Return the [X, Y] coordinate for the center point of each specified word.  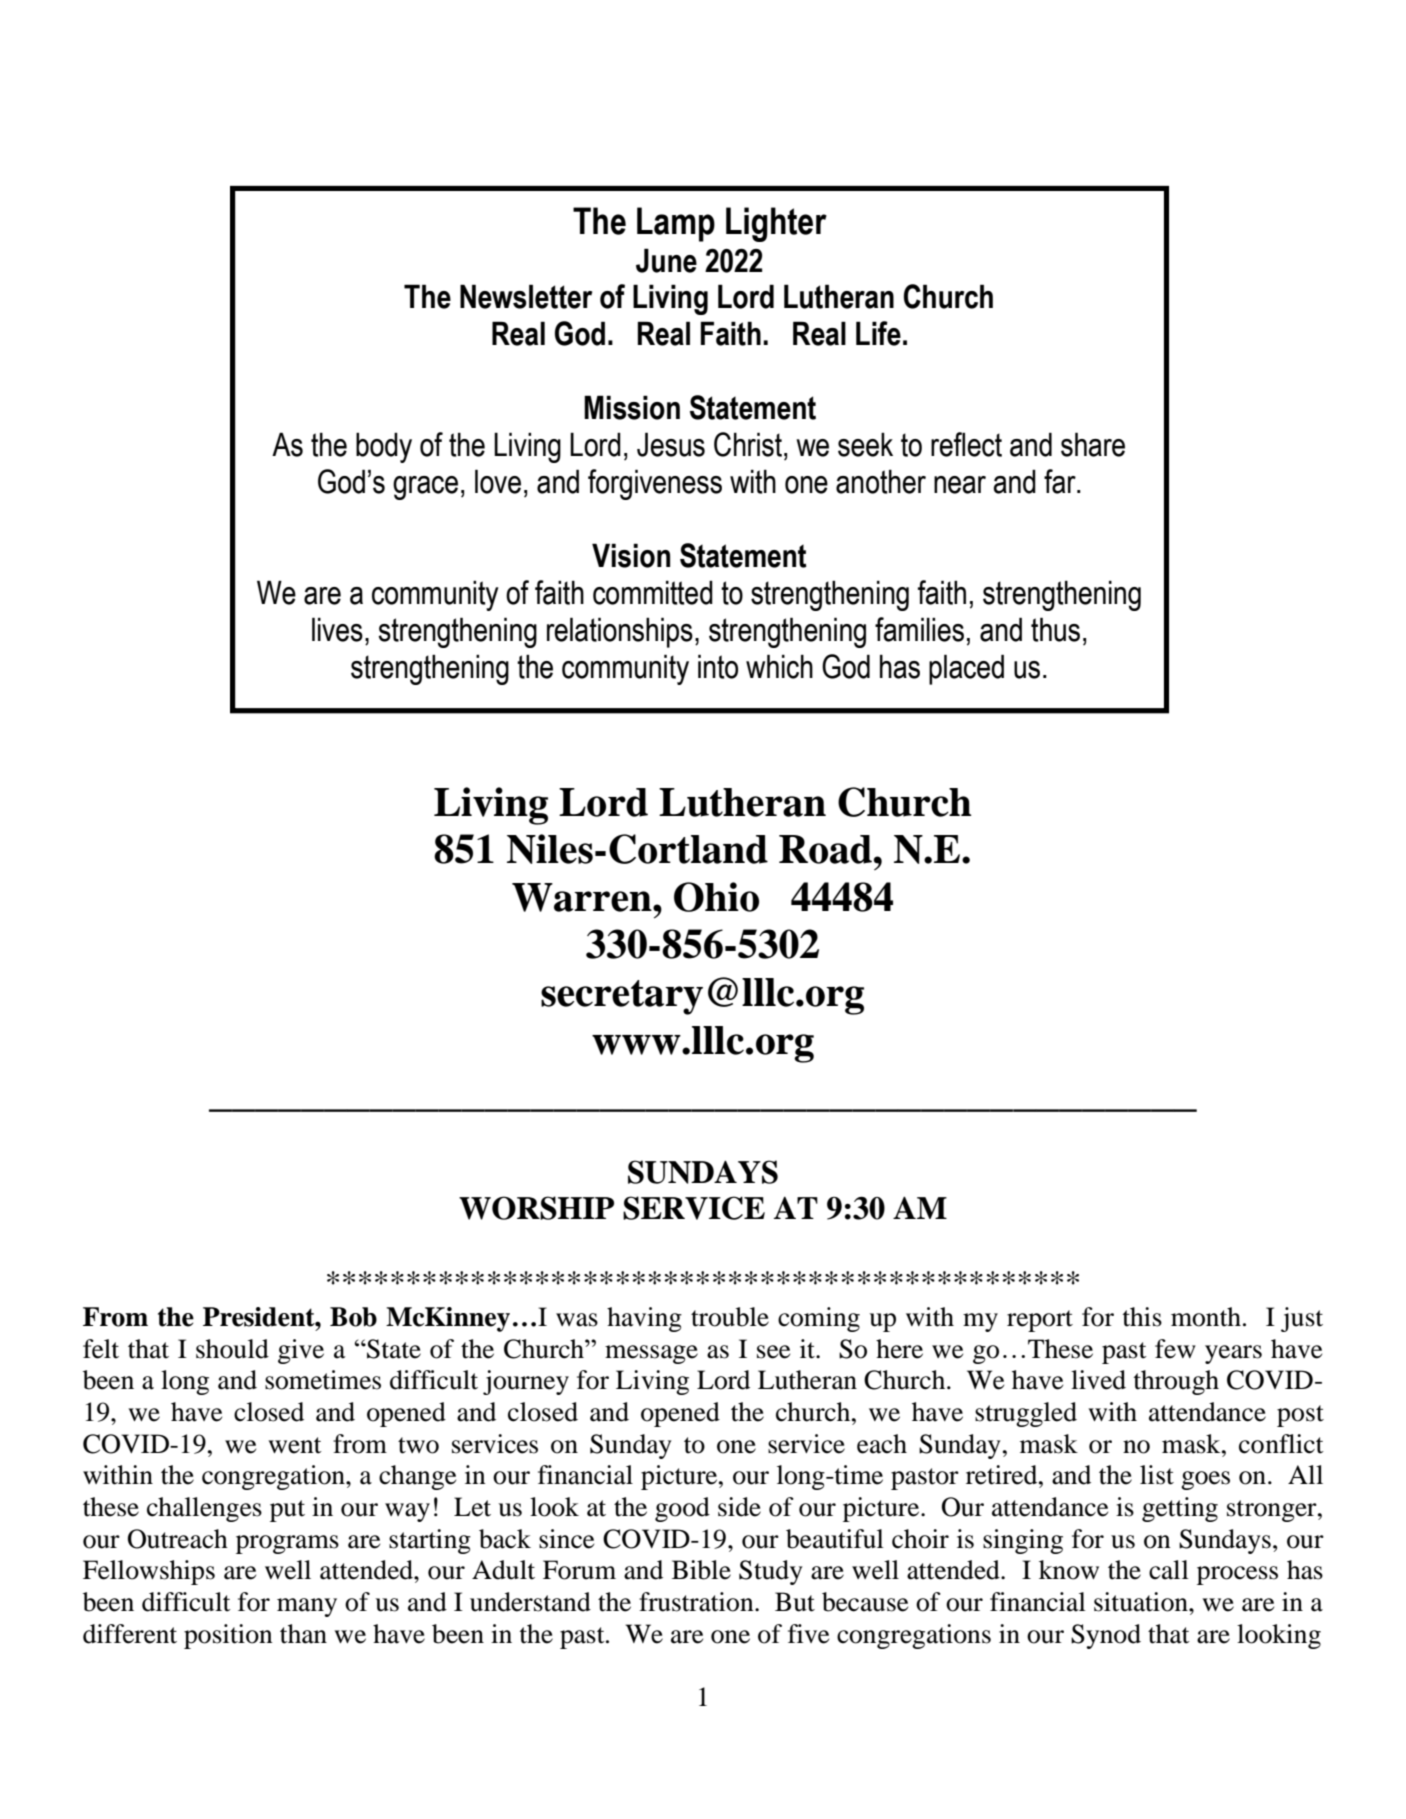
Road [825, 849]
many [307, 1607]
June [666, 260]
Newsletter [526, 296]
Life [878, 333]
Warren [583, 897]
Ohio [716, 897]
